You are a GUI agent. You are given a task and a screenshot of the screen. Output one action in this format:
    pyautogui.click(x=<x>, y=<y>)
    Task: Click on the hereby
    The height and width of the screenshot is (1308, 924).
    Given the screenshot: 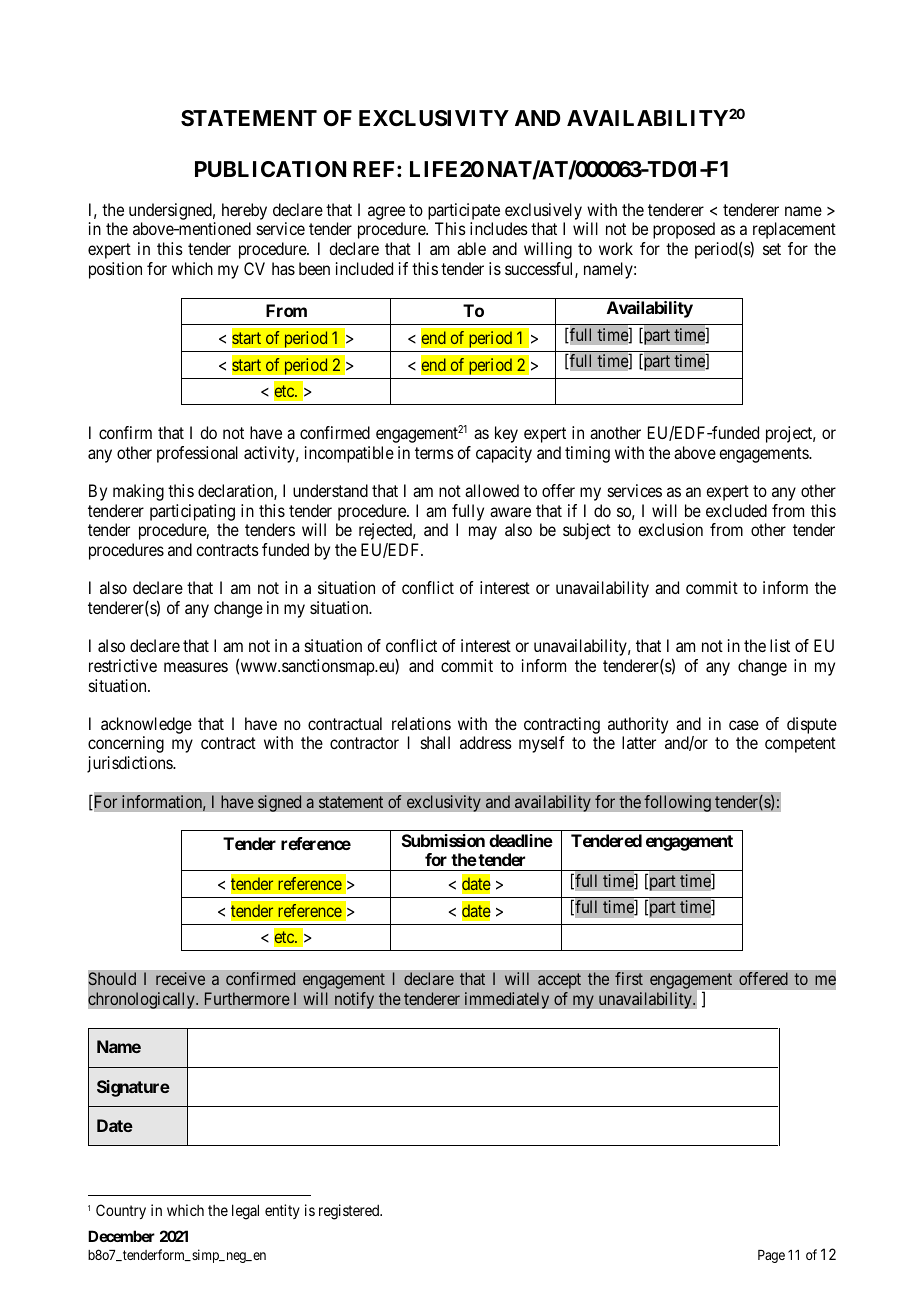 What is the action you would take?
    pyautogui.click(x=244, y=211)
